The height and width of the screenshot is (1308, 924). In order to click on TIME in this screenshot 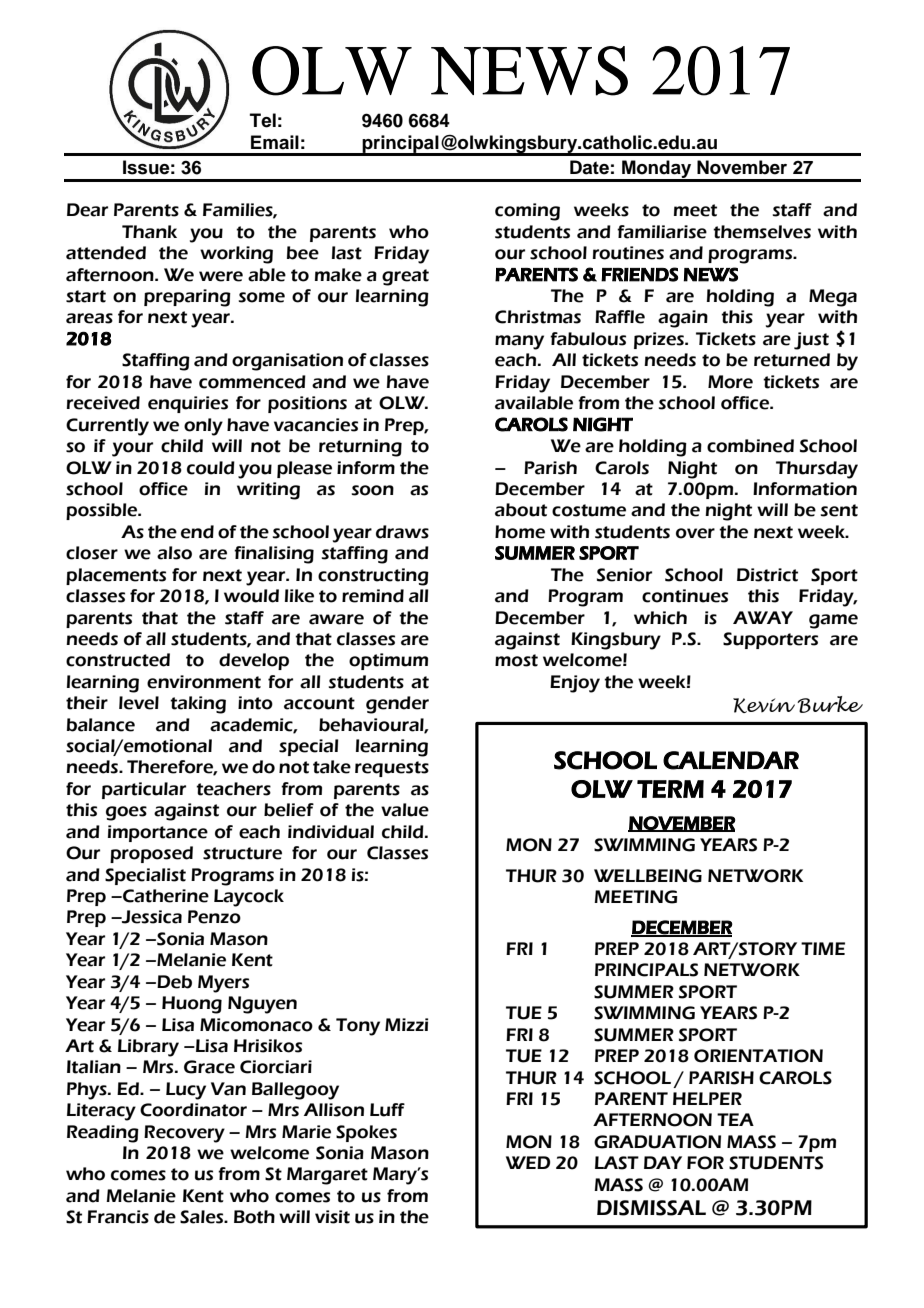, I will do `click(823, 948)`.
